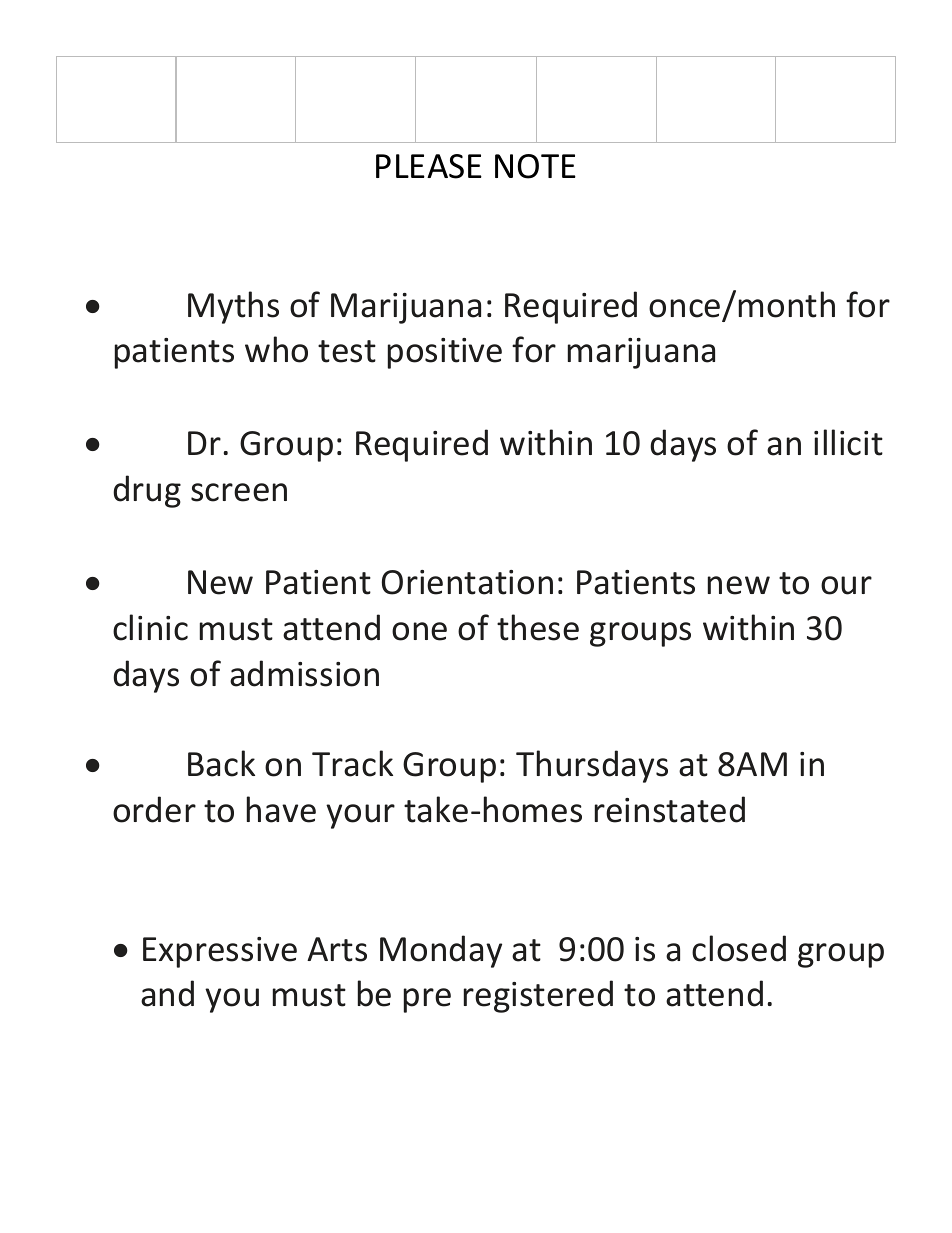 The image size is (952, 1233). Describe the element at coordinates (535, 166) in the screenshot. I see `NOTE` at that location.
